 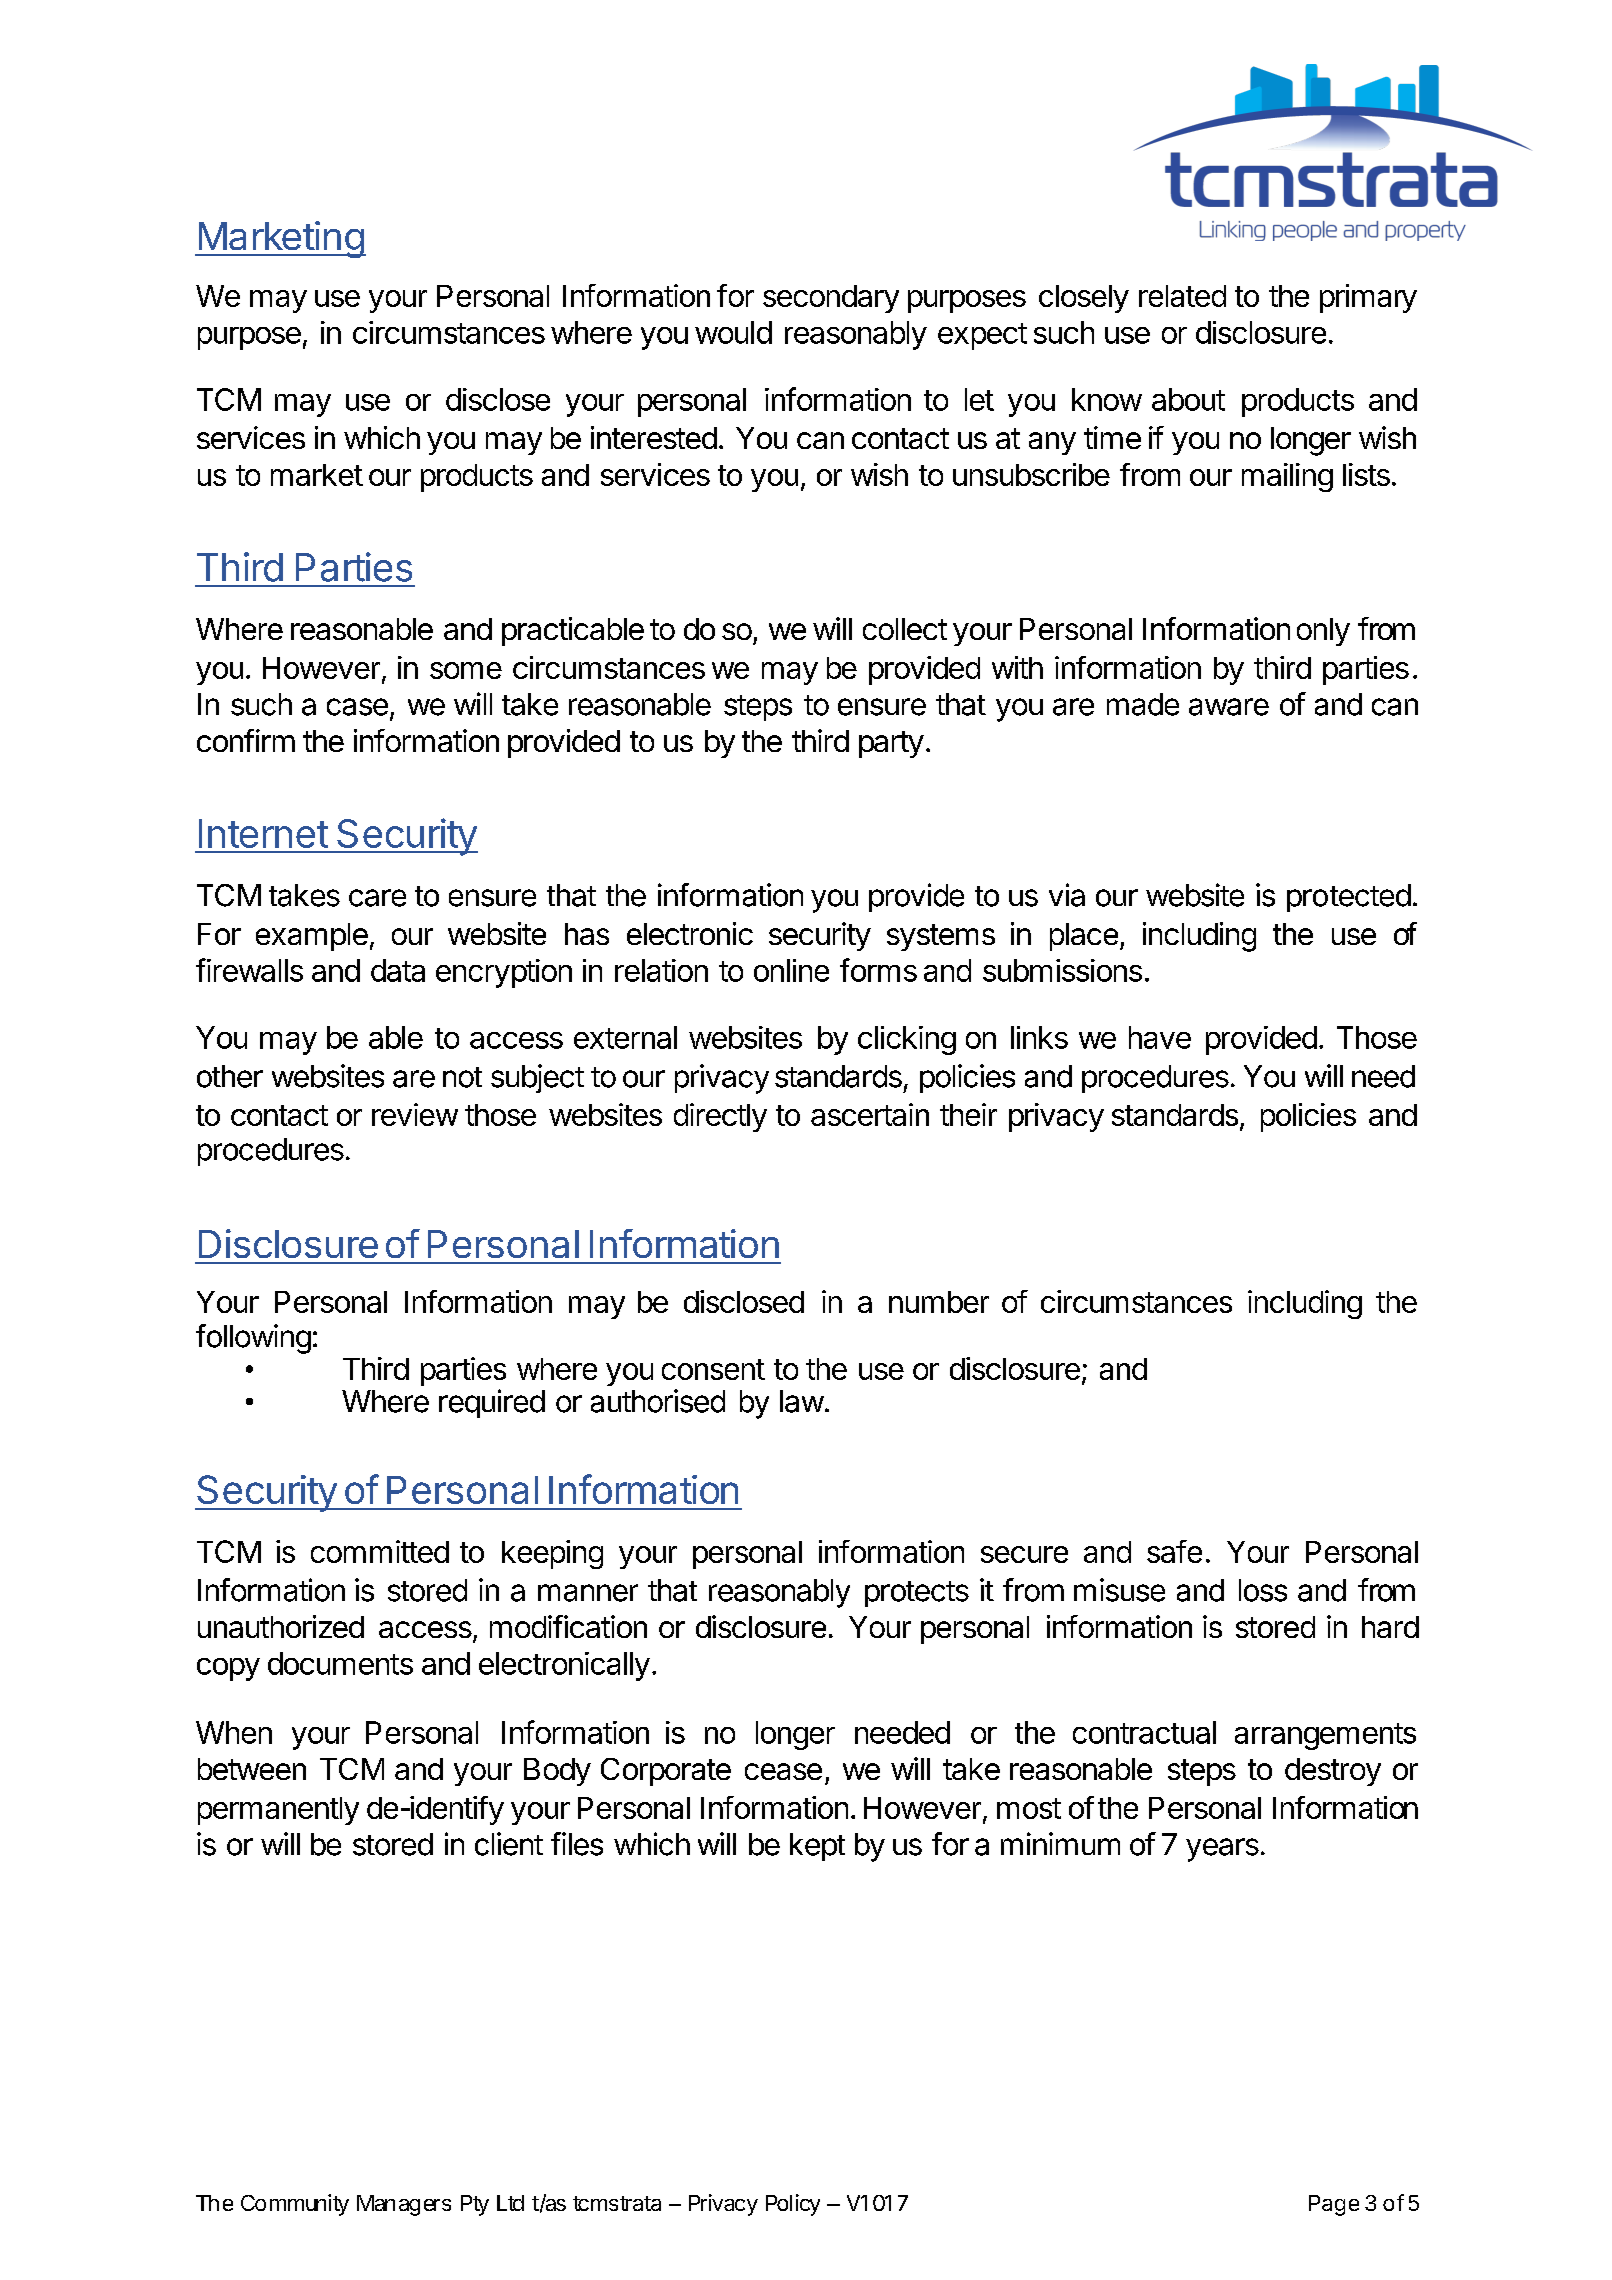 I want to click on have, so click(x=1160, y=1037).
